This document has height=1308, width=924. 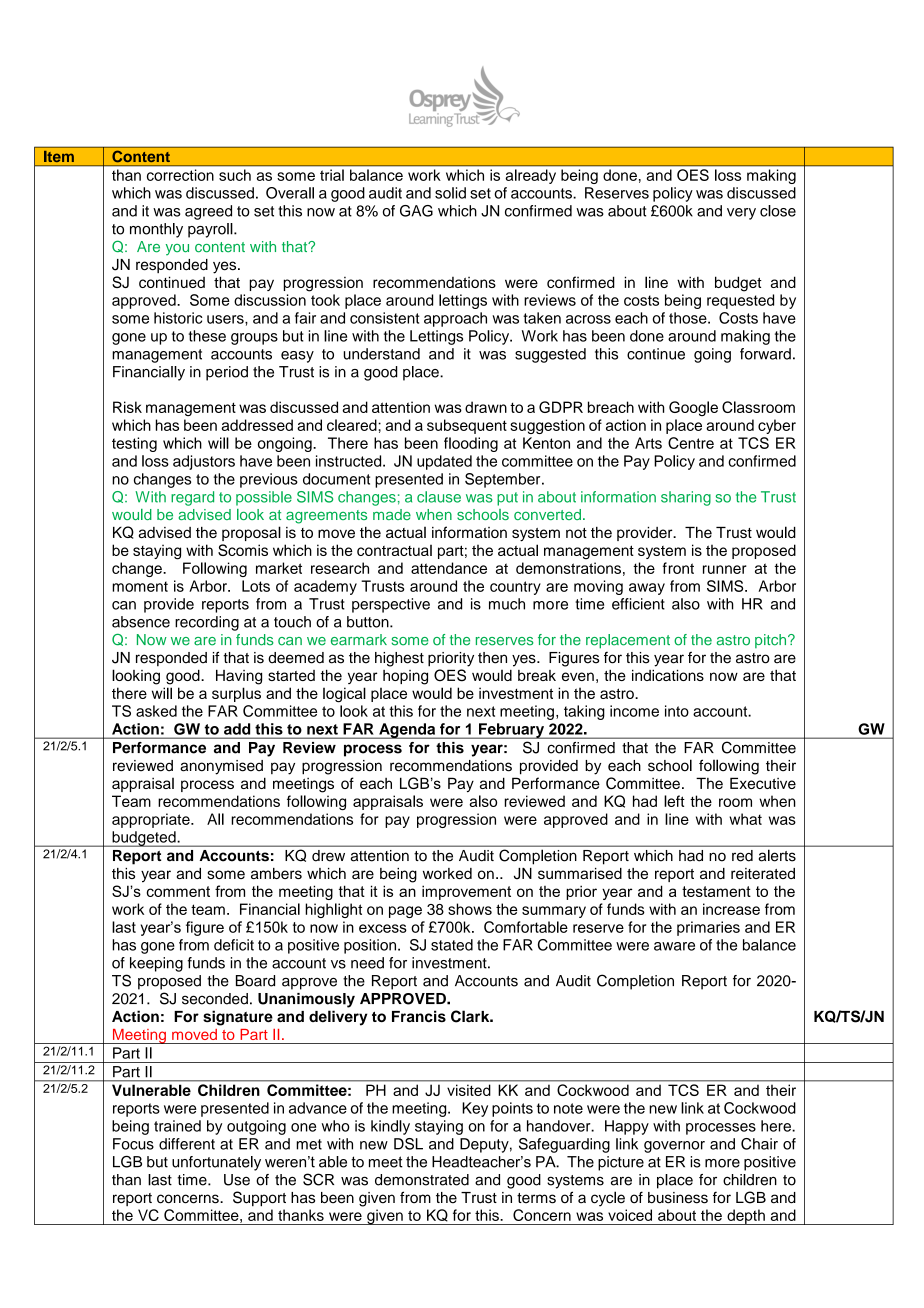 I want to click on surplus, so click(x=236, y=694).
